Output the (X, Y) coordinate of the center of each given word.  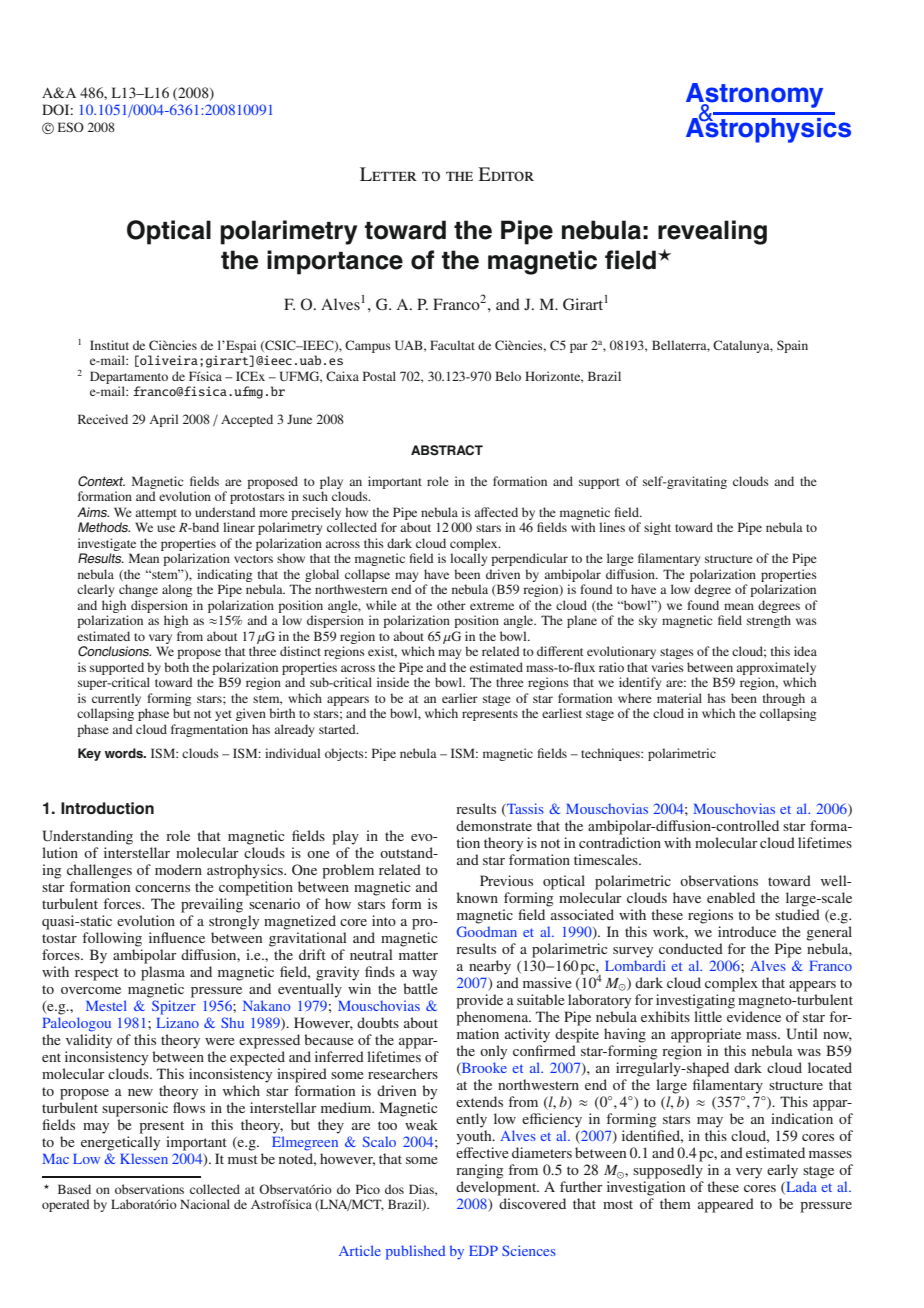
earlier (460, 698)
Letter (388, 174)
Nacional (205, 1204)
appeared (726, 1205)
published (415, 1252)
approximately (776, 668)
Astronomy (754, 96)
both (176, 667)
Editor (506, 174)
